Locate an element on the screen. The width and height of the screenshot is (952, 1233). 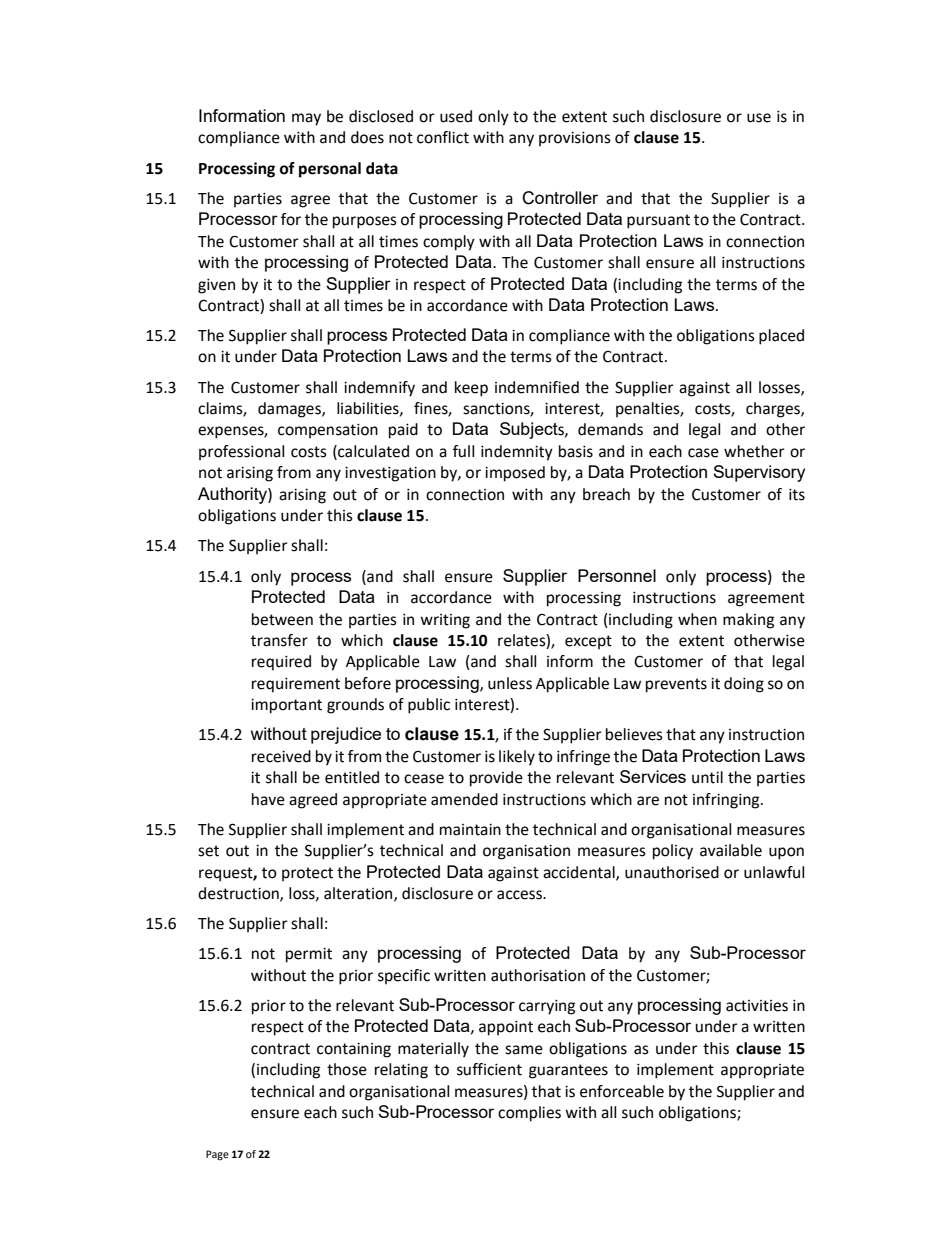
unless is located at coordinates (510, 683).
